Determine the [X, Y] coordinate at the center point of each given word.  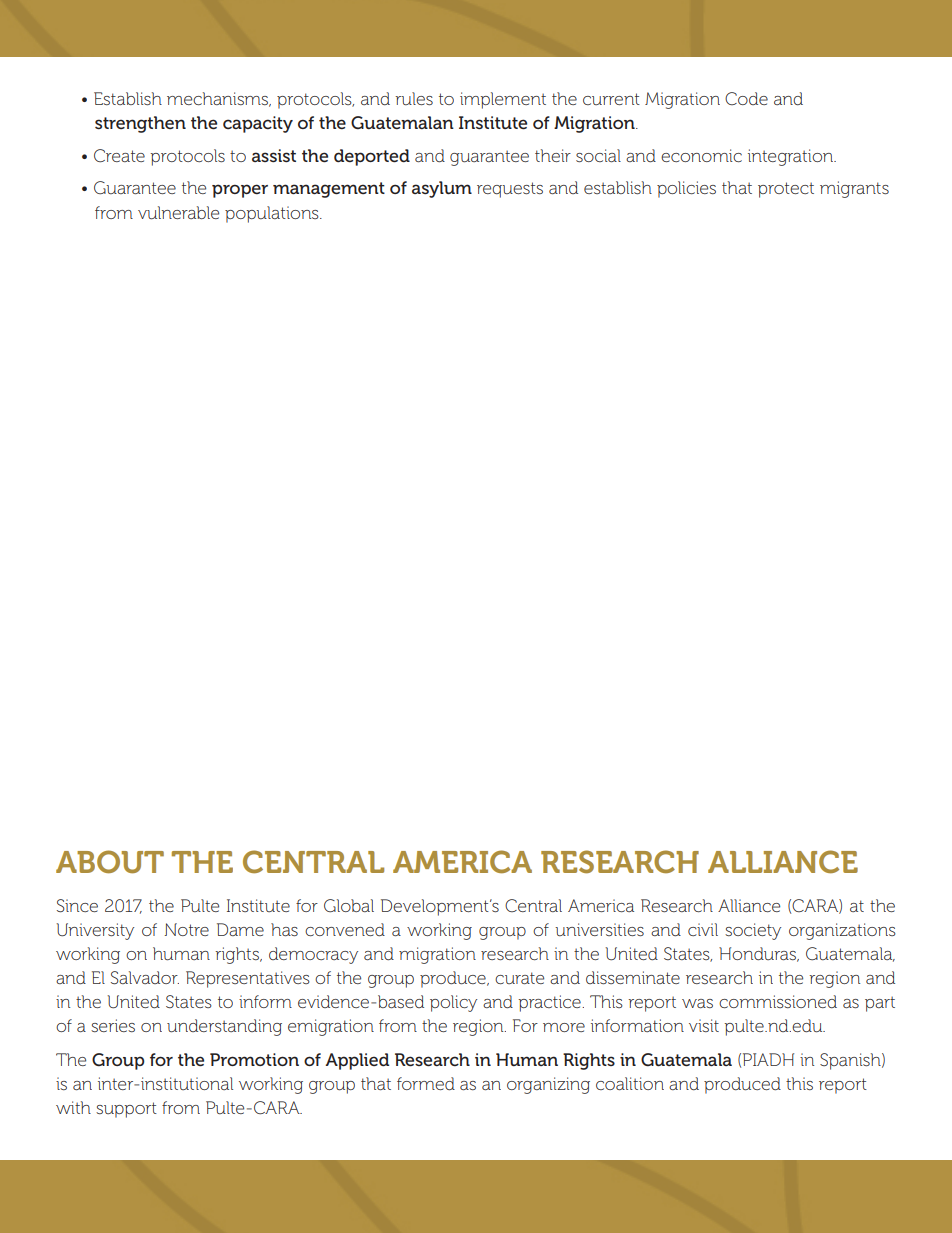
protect [786, 190]
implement [503, 100]
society [753, 931]
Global [349, 906]
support [126, 1110]
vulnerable [178, 213]
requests [510, 190]
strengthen [140, 124]
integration [792, 157]
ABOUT [110, 862]
